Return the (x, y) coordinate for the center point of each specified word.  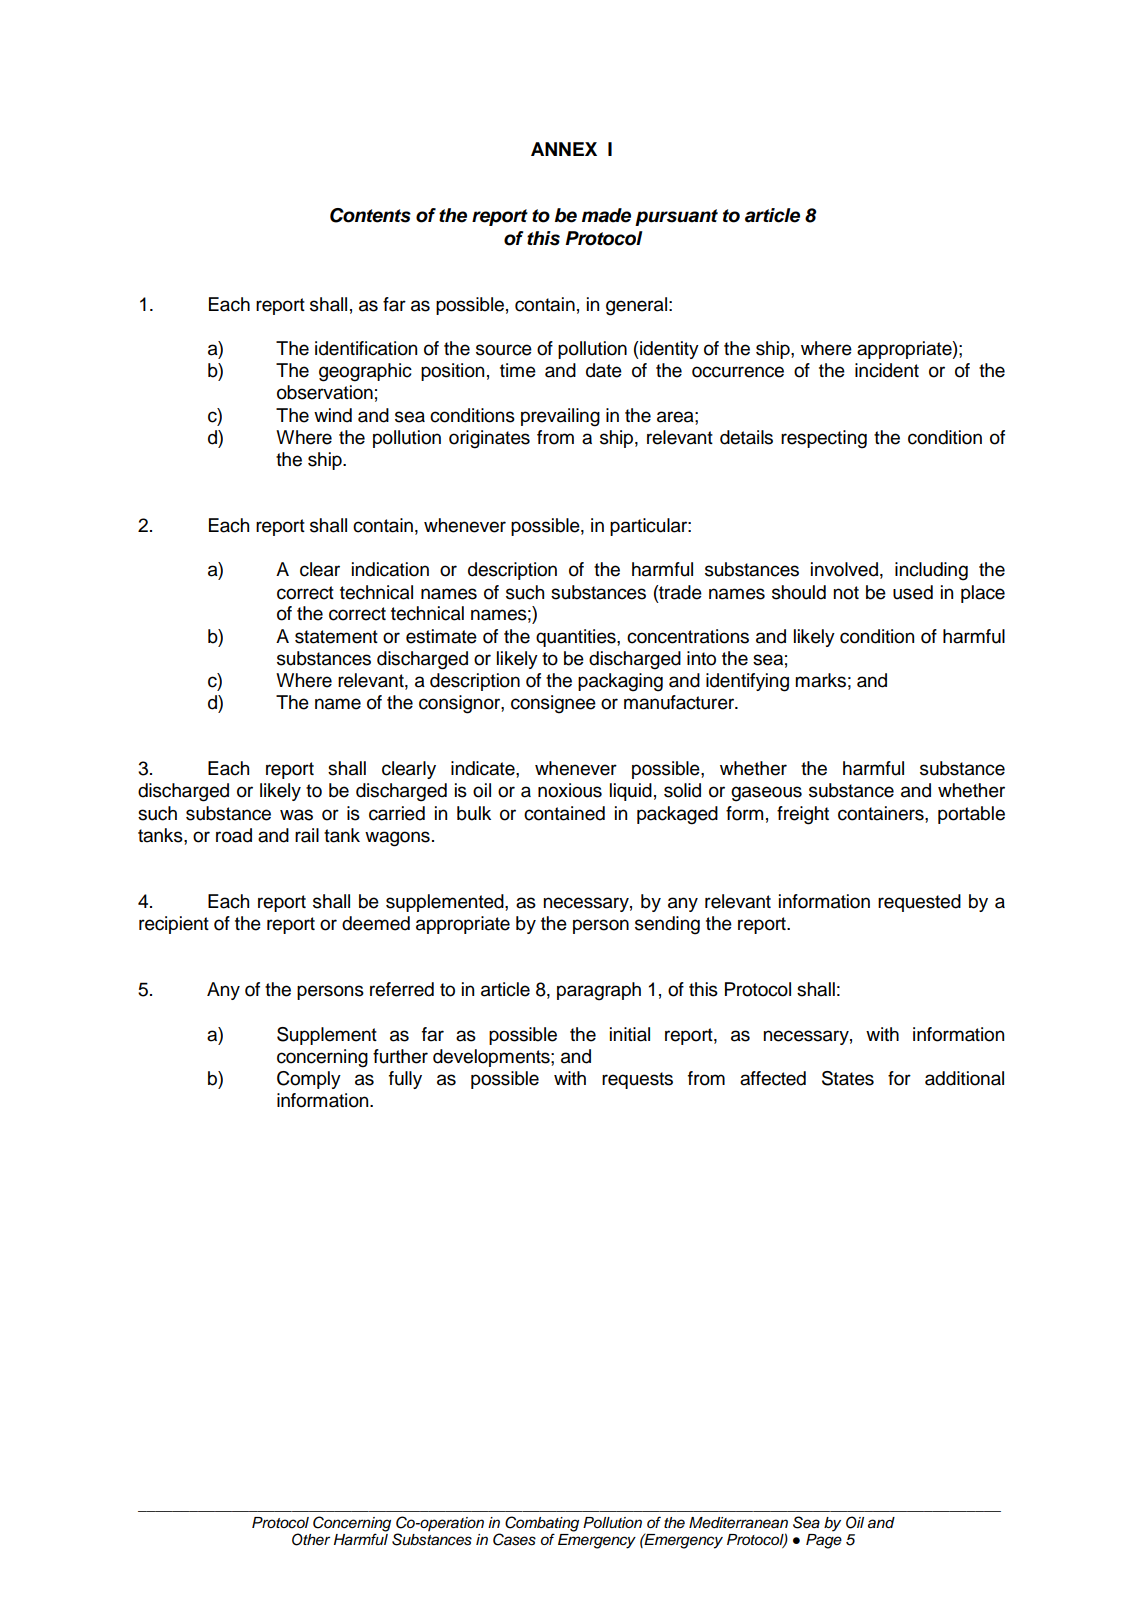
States (848, 1078)
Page (824, 1541)
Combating (542, 1524)
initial (630, 1034)
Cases (514, 1539)
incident (887, 370)
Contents (370, 215)
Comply (309, 1080)
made (606, 215)
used (913, 592)
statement (336, 637)
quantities (577, 638)
